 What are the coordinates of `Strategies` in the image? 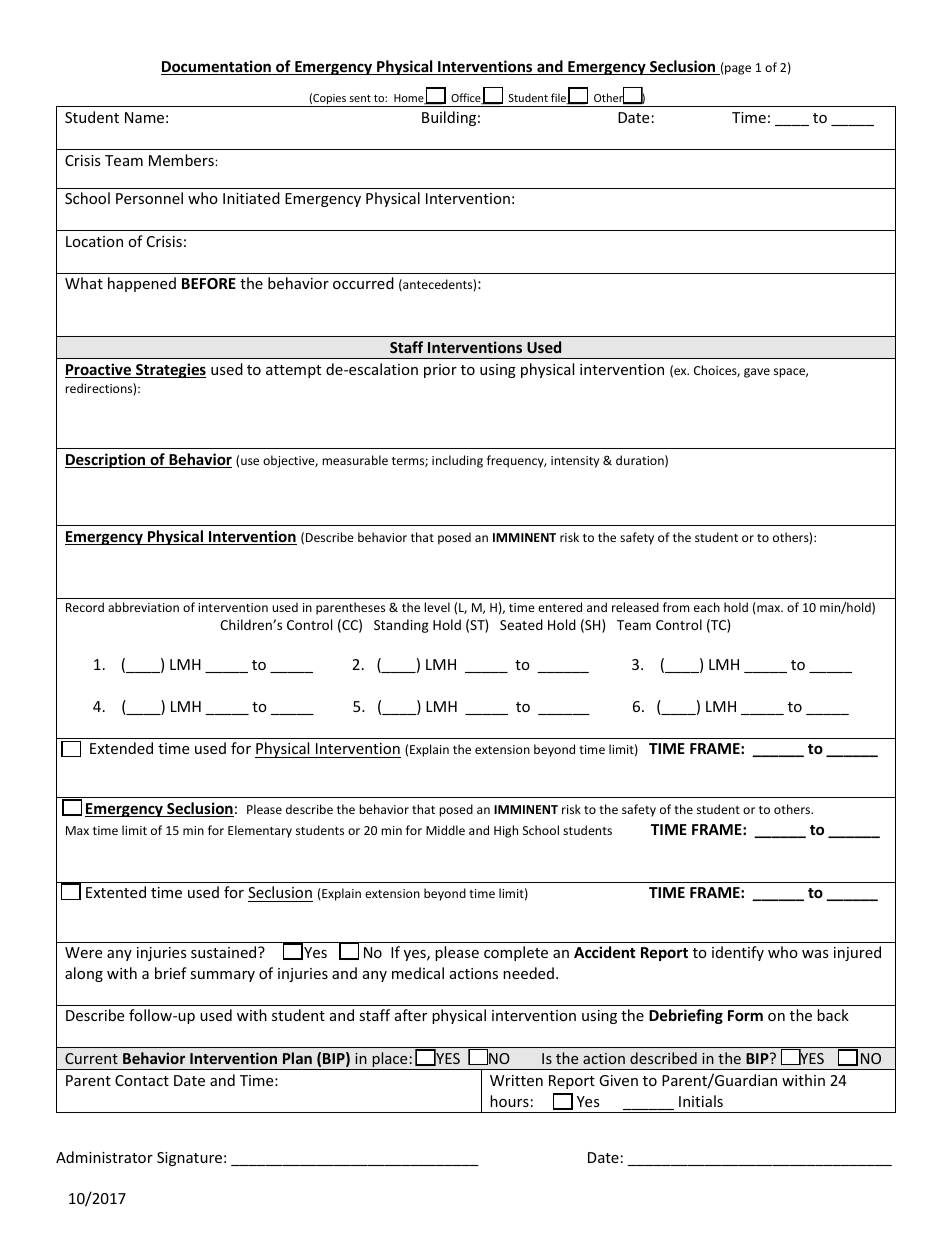 It's located at (170, 370).
